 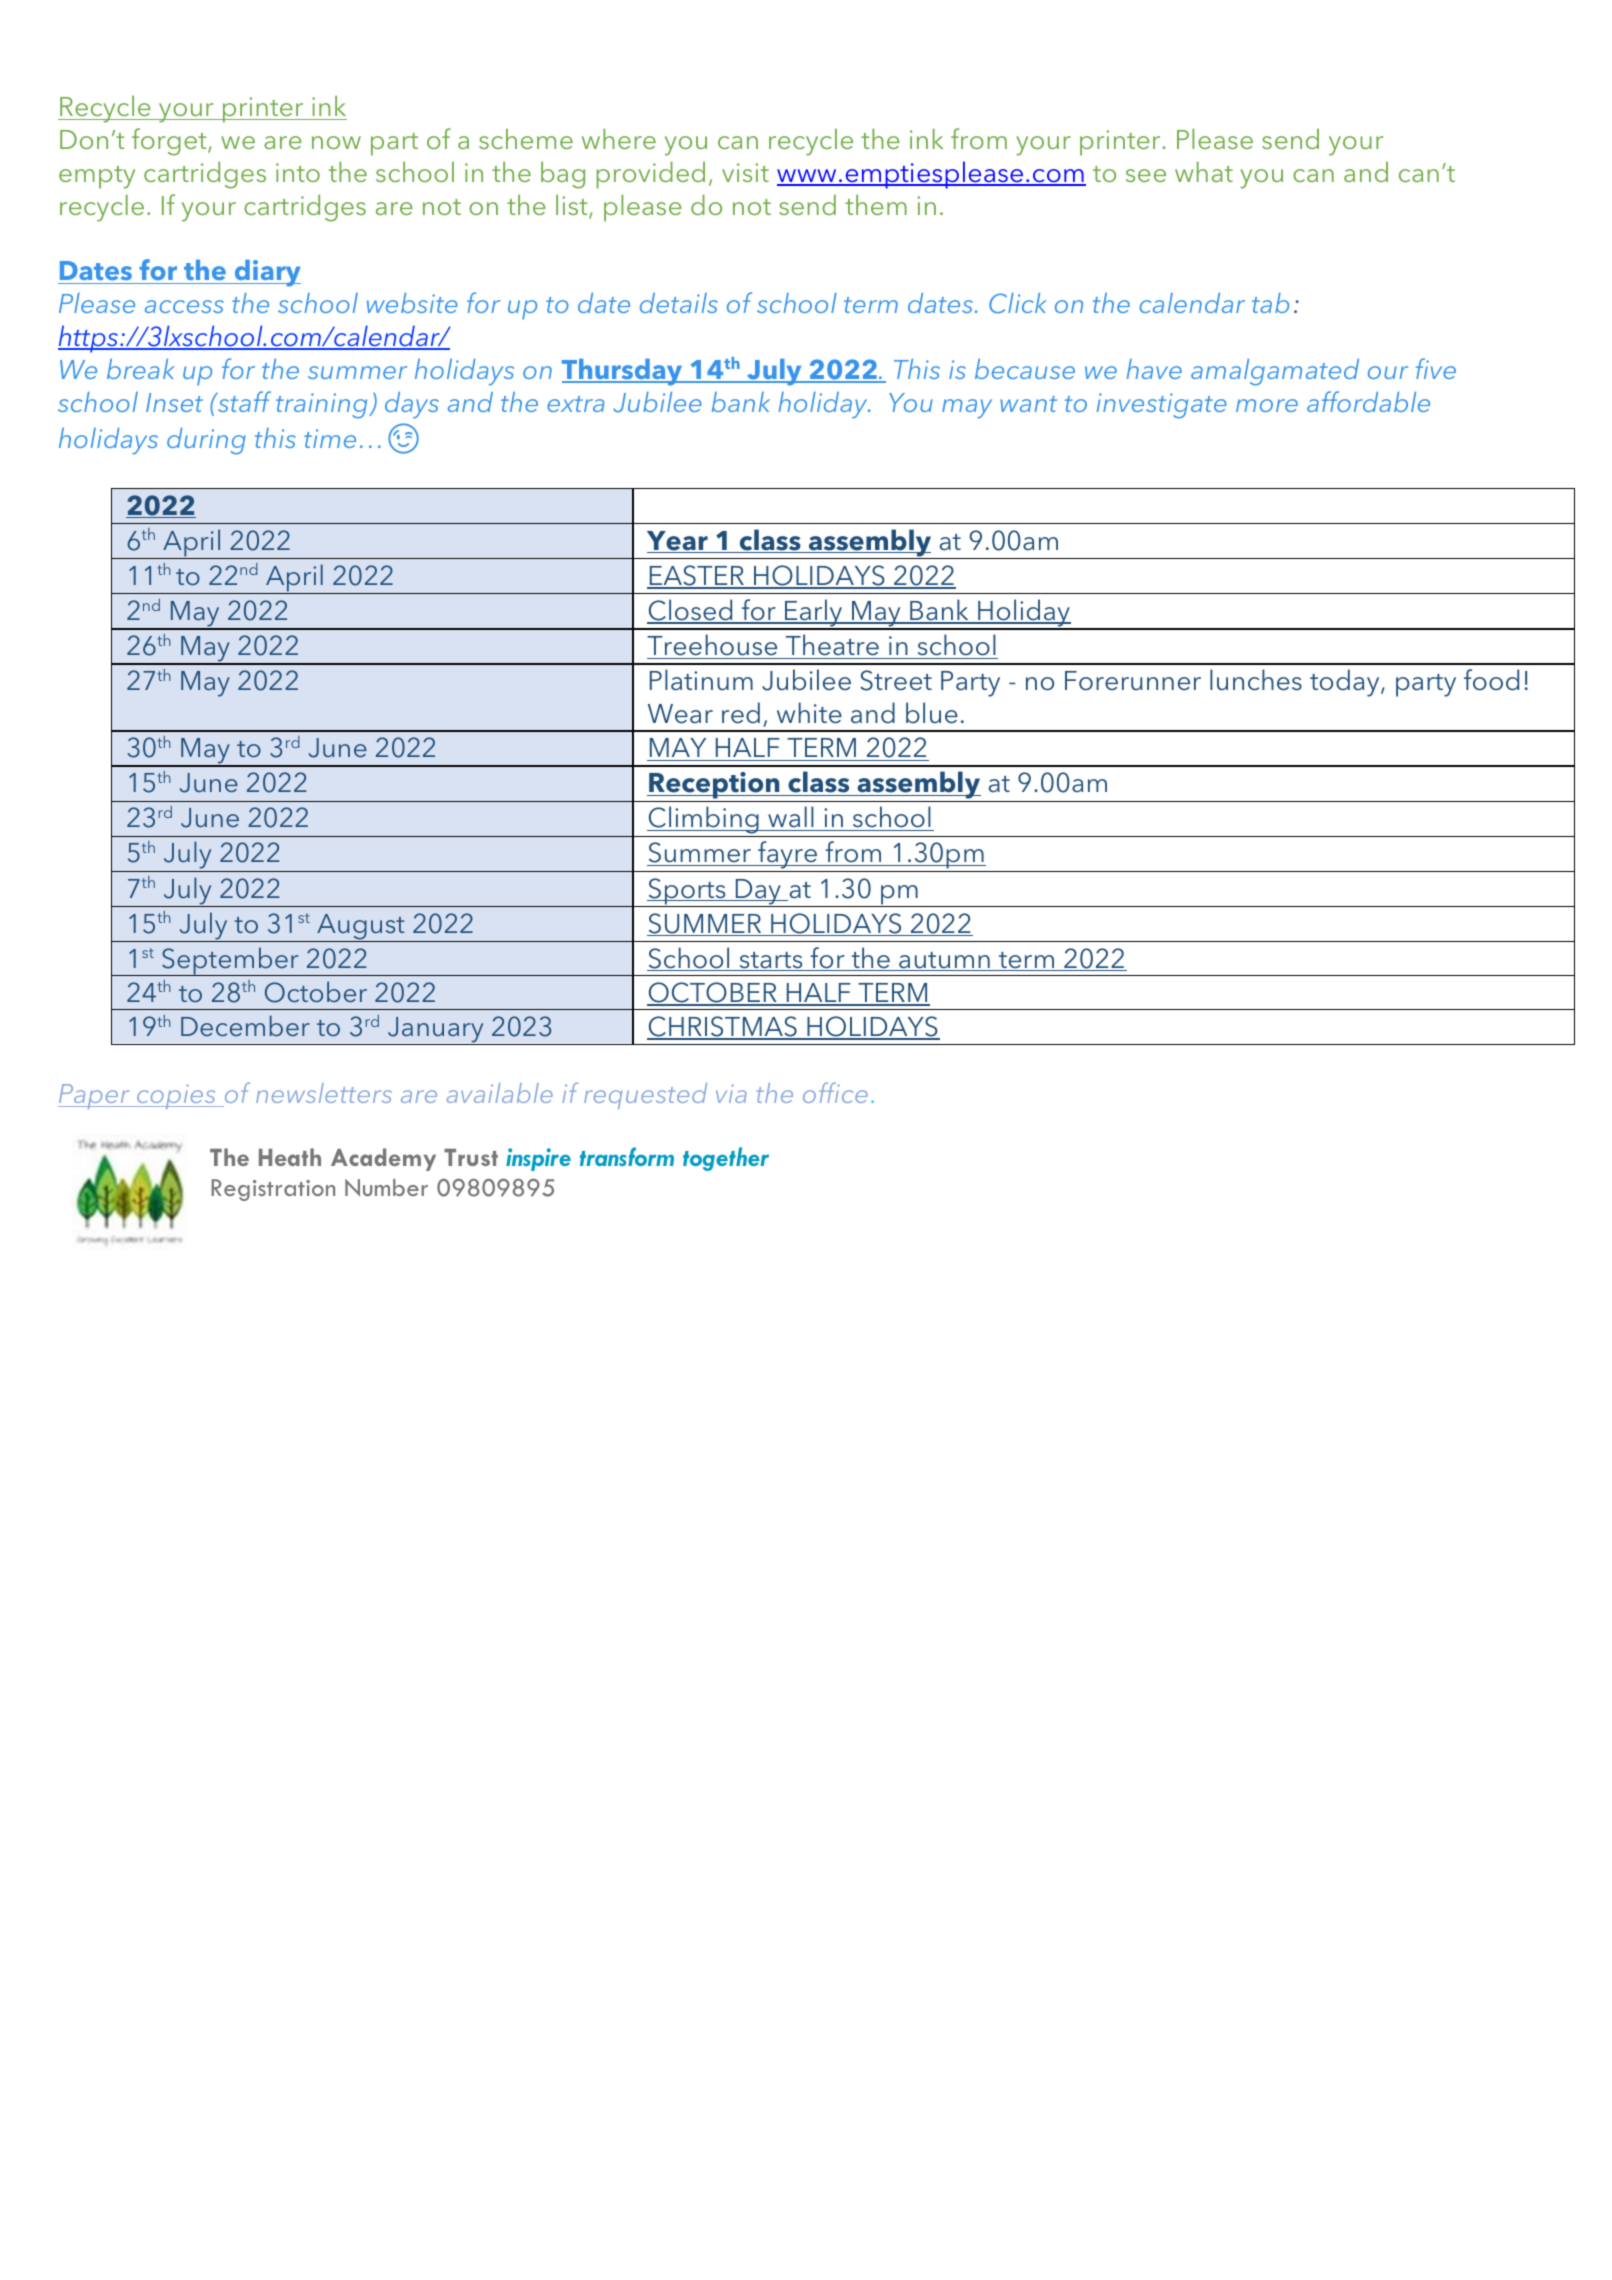 I want to click on wall, so click(x=791, y=818).
